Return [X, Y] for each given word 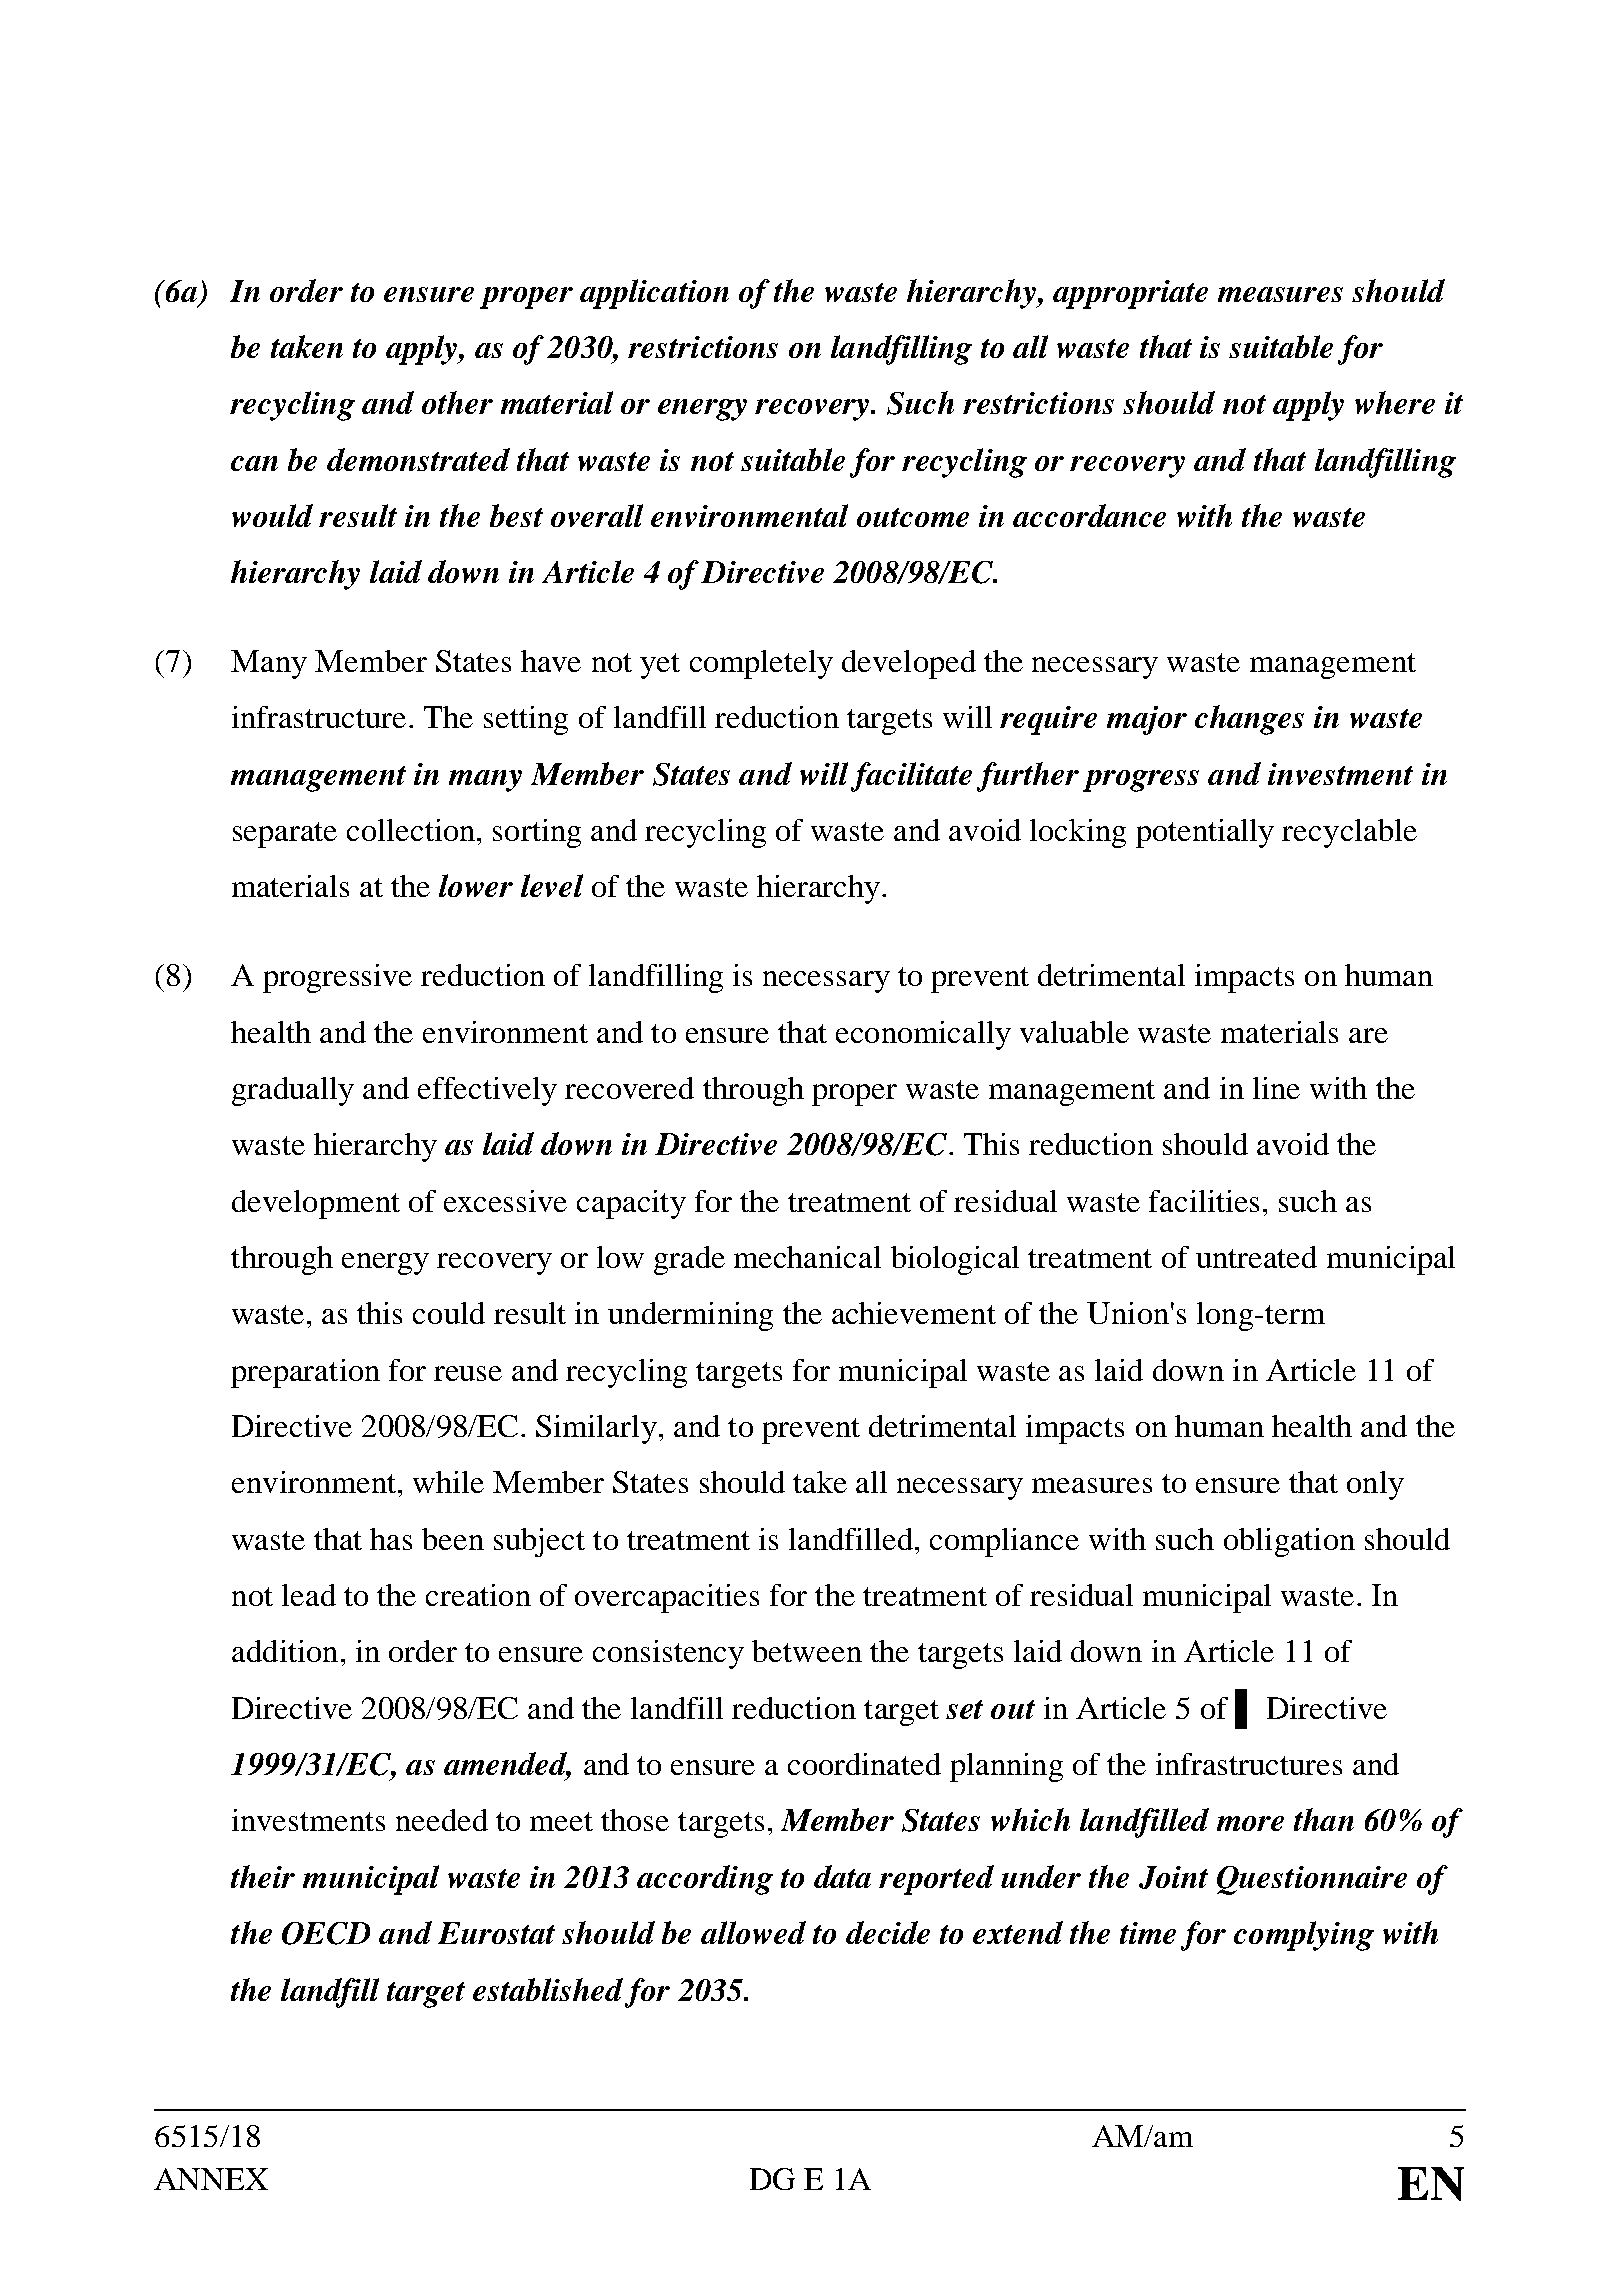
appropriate [1130, 294]
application [654, 294]
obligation [1289, 1542]
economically [923, 1035]
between [807, 1651]
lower [476, 885]
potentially [1205, 833]
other [457, 402]
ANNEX [211, 2179]
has [391, 1539]
